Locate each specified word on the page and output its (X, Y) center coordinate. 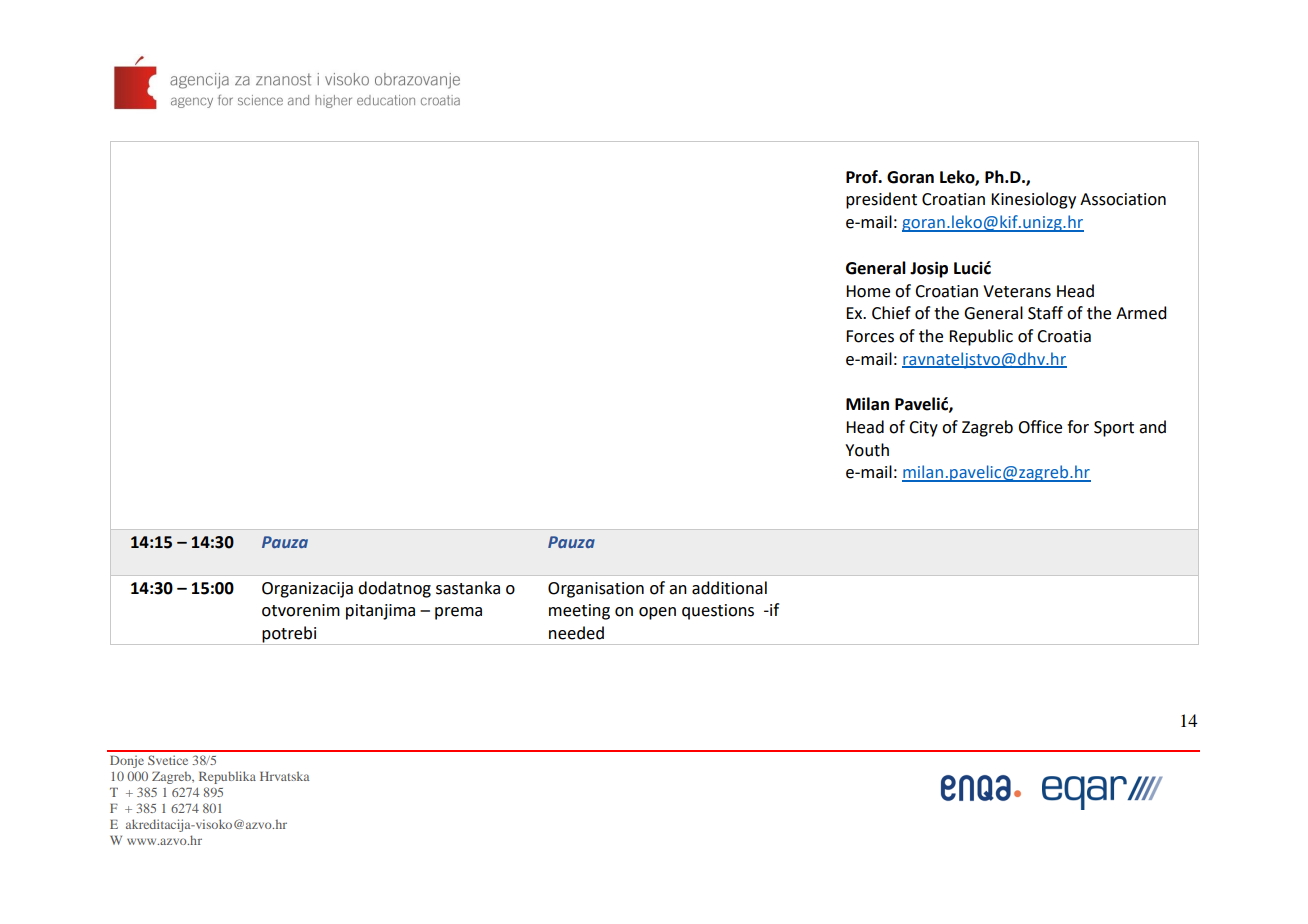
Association (1123, 199)
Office (1040, 427)
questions (718, 612)
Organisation (596, 590)
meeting (579, 612)
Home (868, 291)
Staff (1045, 313)
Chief (891, 313)
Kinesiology (1033, 200)
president (881, 200)
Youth (867, 450)
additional (729, 588)
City (923, 429)
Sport (1114, 429)
